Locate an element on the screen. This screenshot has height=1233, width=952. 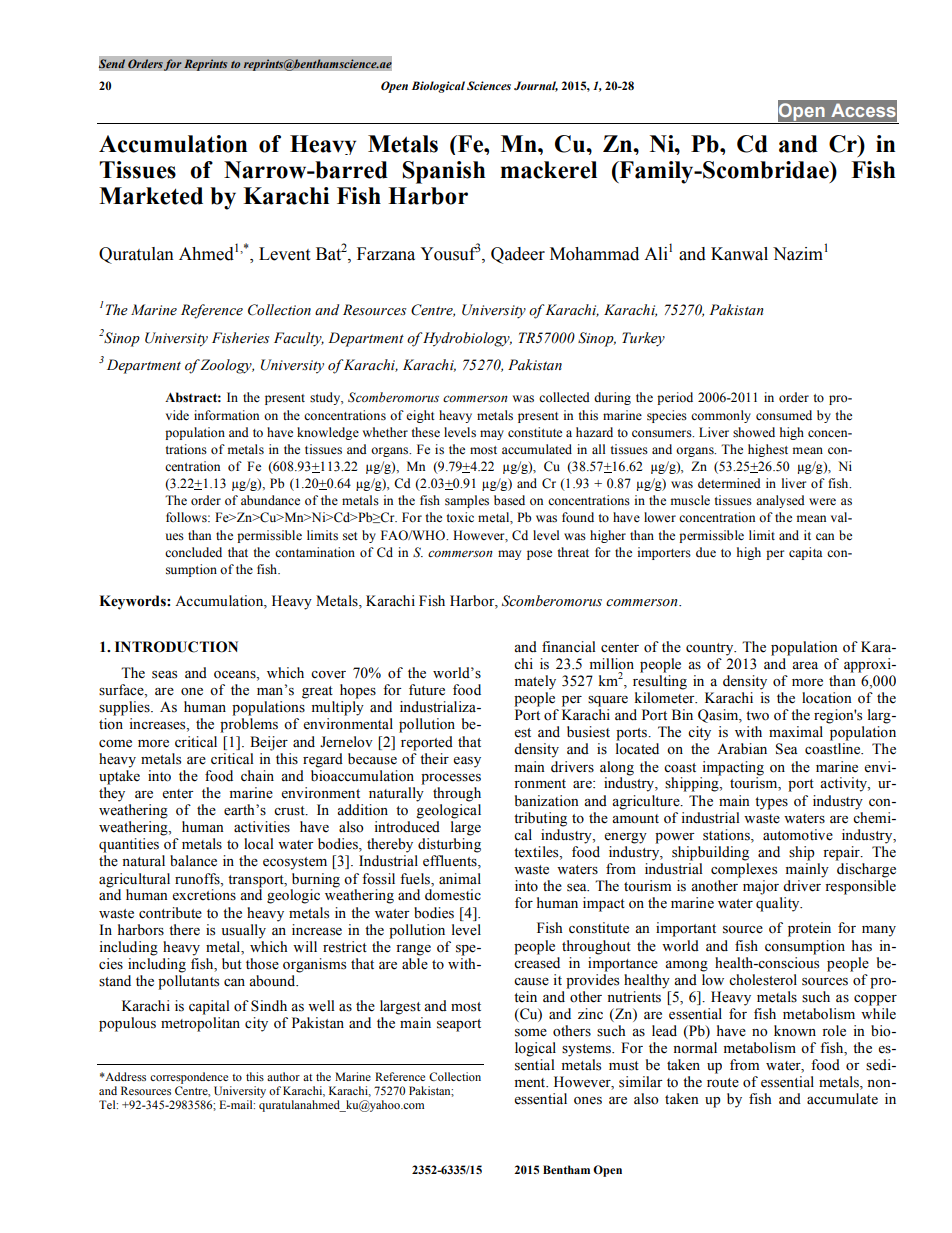
knowledge is located at coordinates (328, 433).
